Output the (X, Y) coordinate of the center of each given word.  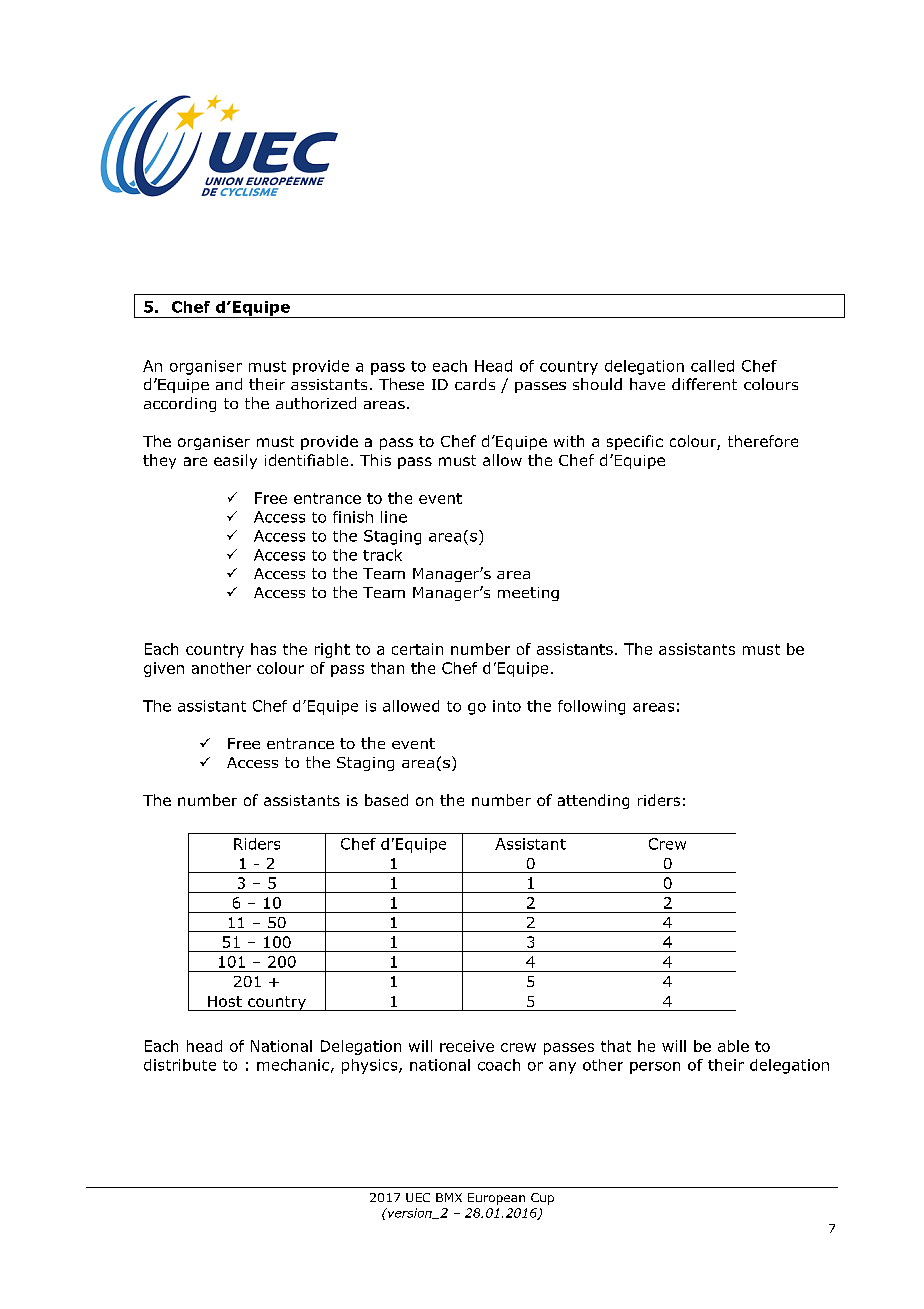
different (704, 384)
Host (225, 1001)
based (386, 800)
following (591, 707)
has (263, 649)
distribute (180, 1065)
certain (417, 649)
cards (475, 384)
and (229, 384)
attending (593, 801)
